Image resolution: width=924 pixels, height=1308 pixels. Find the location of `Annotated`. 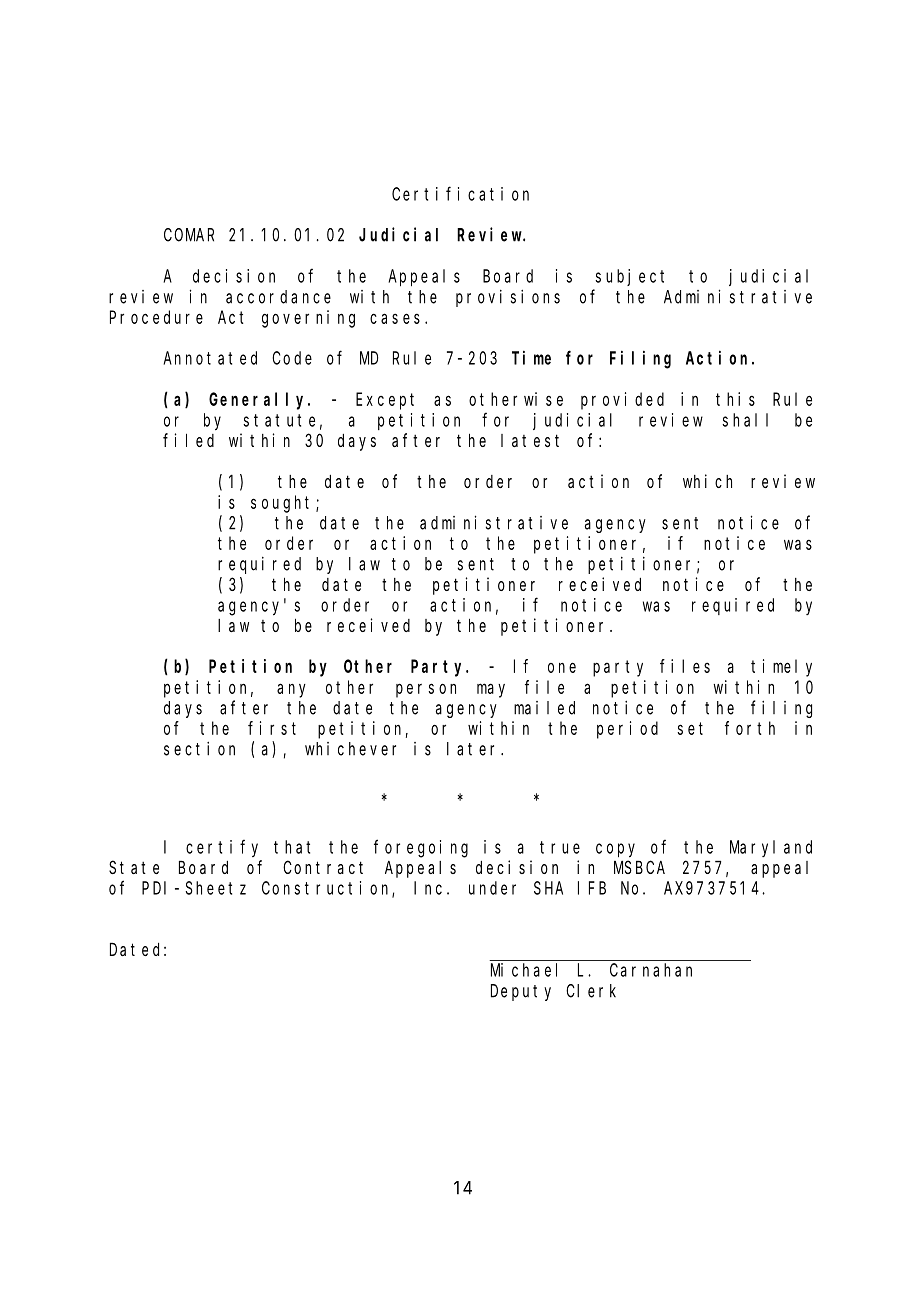

Annotated is located at coordinates (210, 358).
